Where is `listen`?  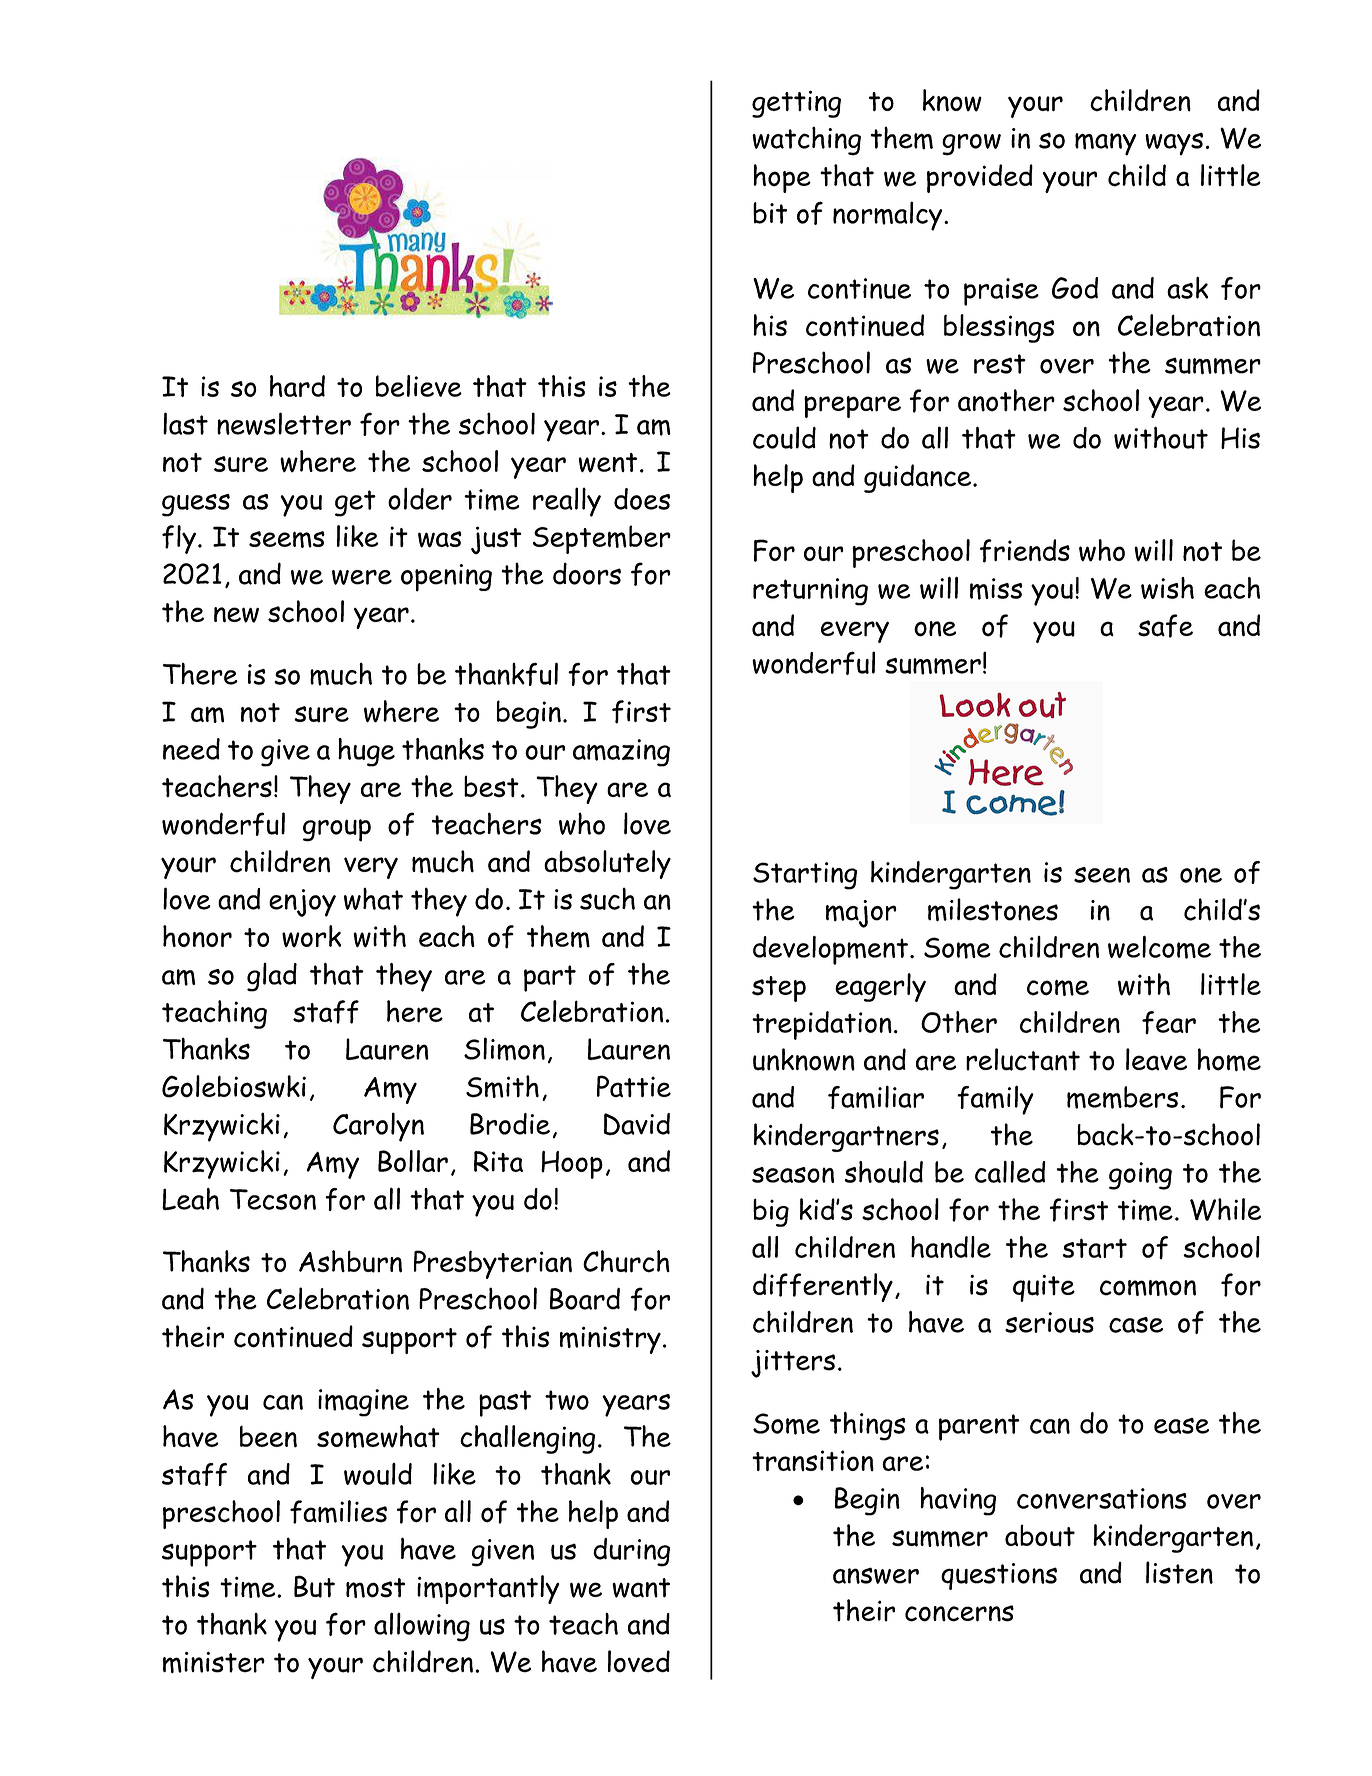
listen is located at coordinates (1179, 1572).
